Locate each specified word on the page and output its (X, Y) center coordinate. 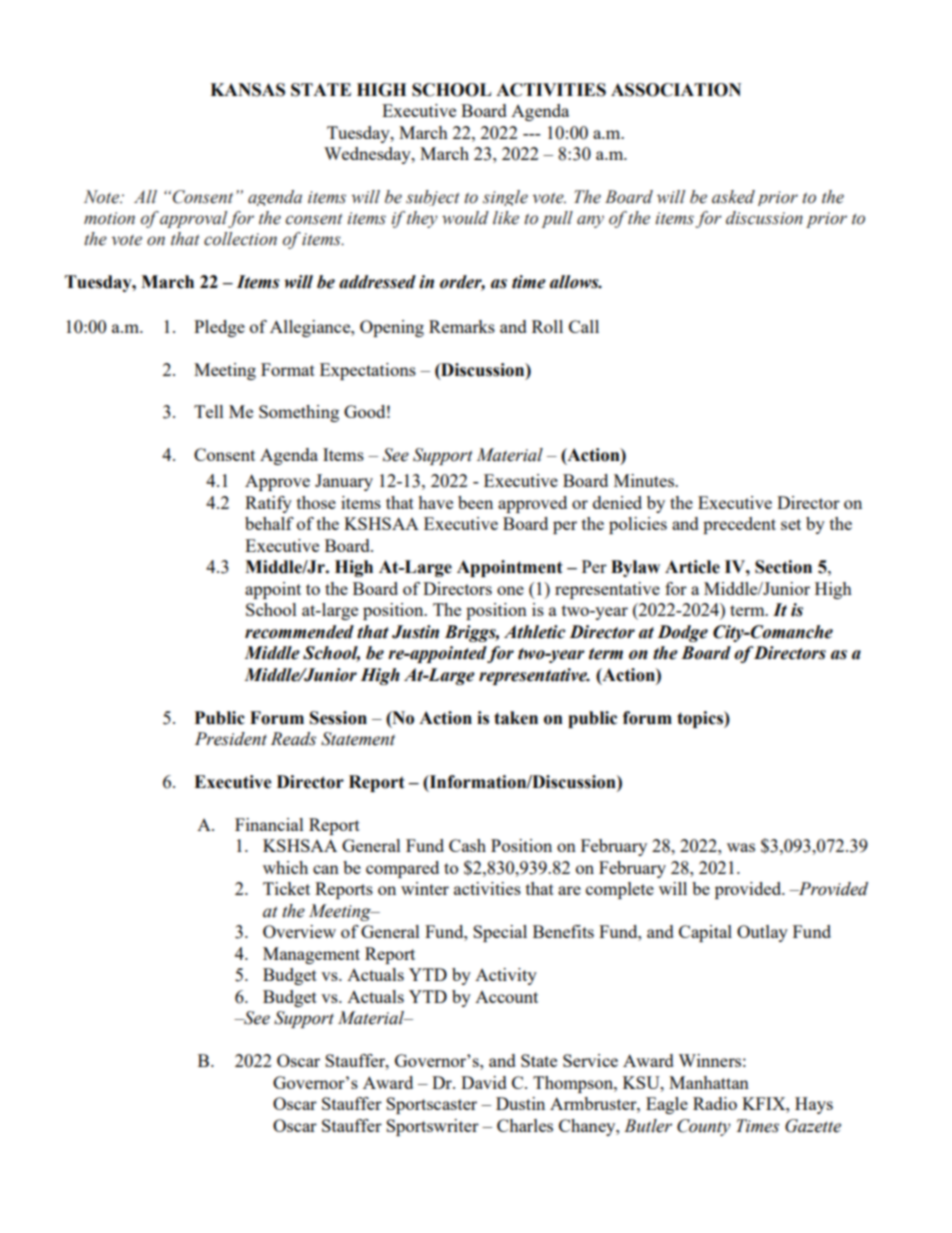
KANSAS (247, 90)
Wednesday (368, 155)
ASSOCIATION (676, 90)
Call (584, 326)
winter (425, 888)
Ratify (268, 504)
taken (516, 718)
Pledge (219, 328)
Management (311, 955)
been (475, 502)
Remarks (462, 326)
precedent (739, 525)
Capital (705, 933)
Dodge (682, 633)
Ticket (286, 888)
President (231, 739)
